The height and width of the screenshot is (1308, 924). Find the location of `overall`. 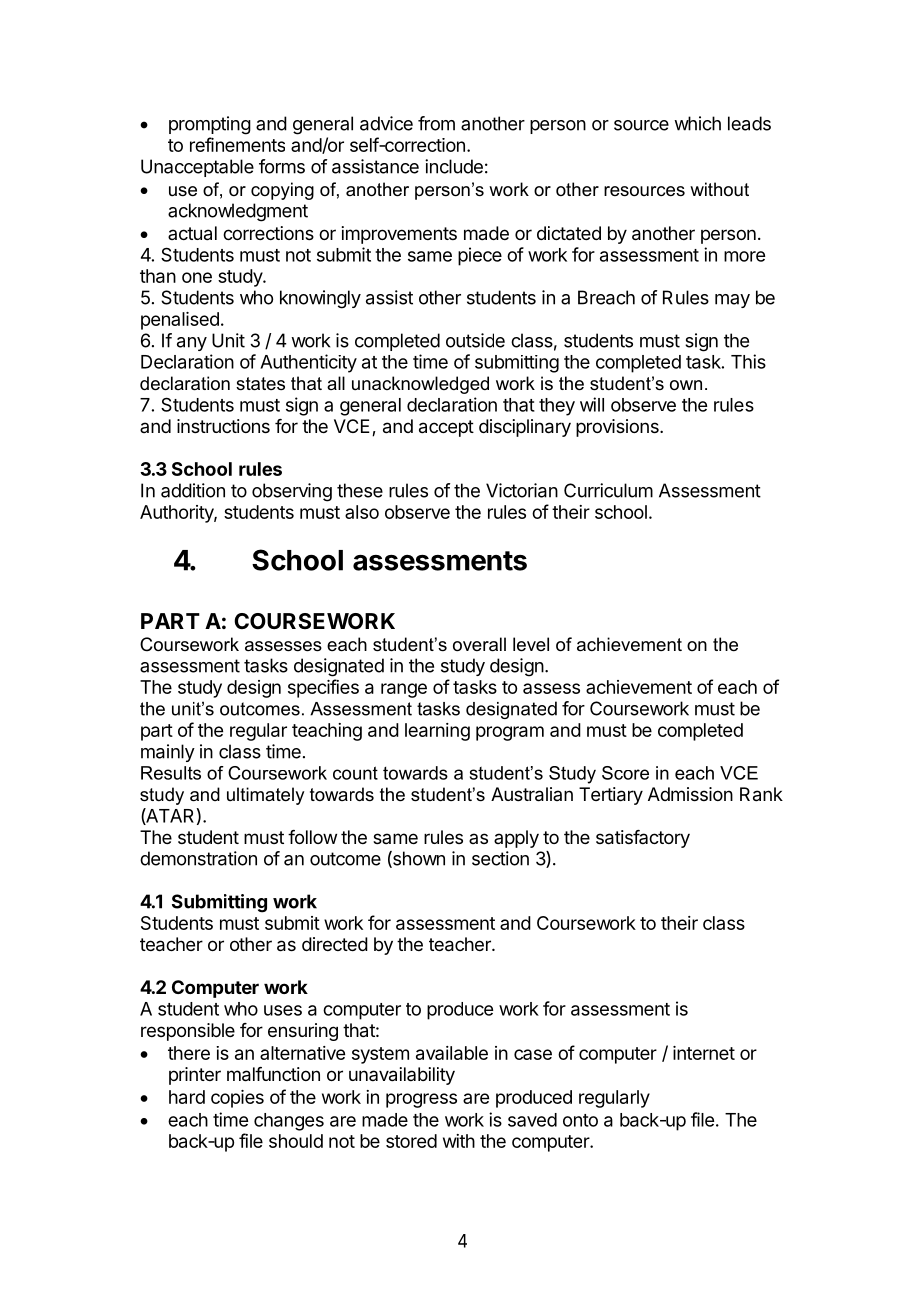

overall is located at coordinates (479, 644).
